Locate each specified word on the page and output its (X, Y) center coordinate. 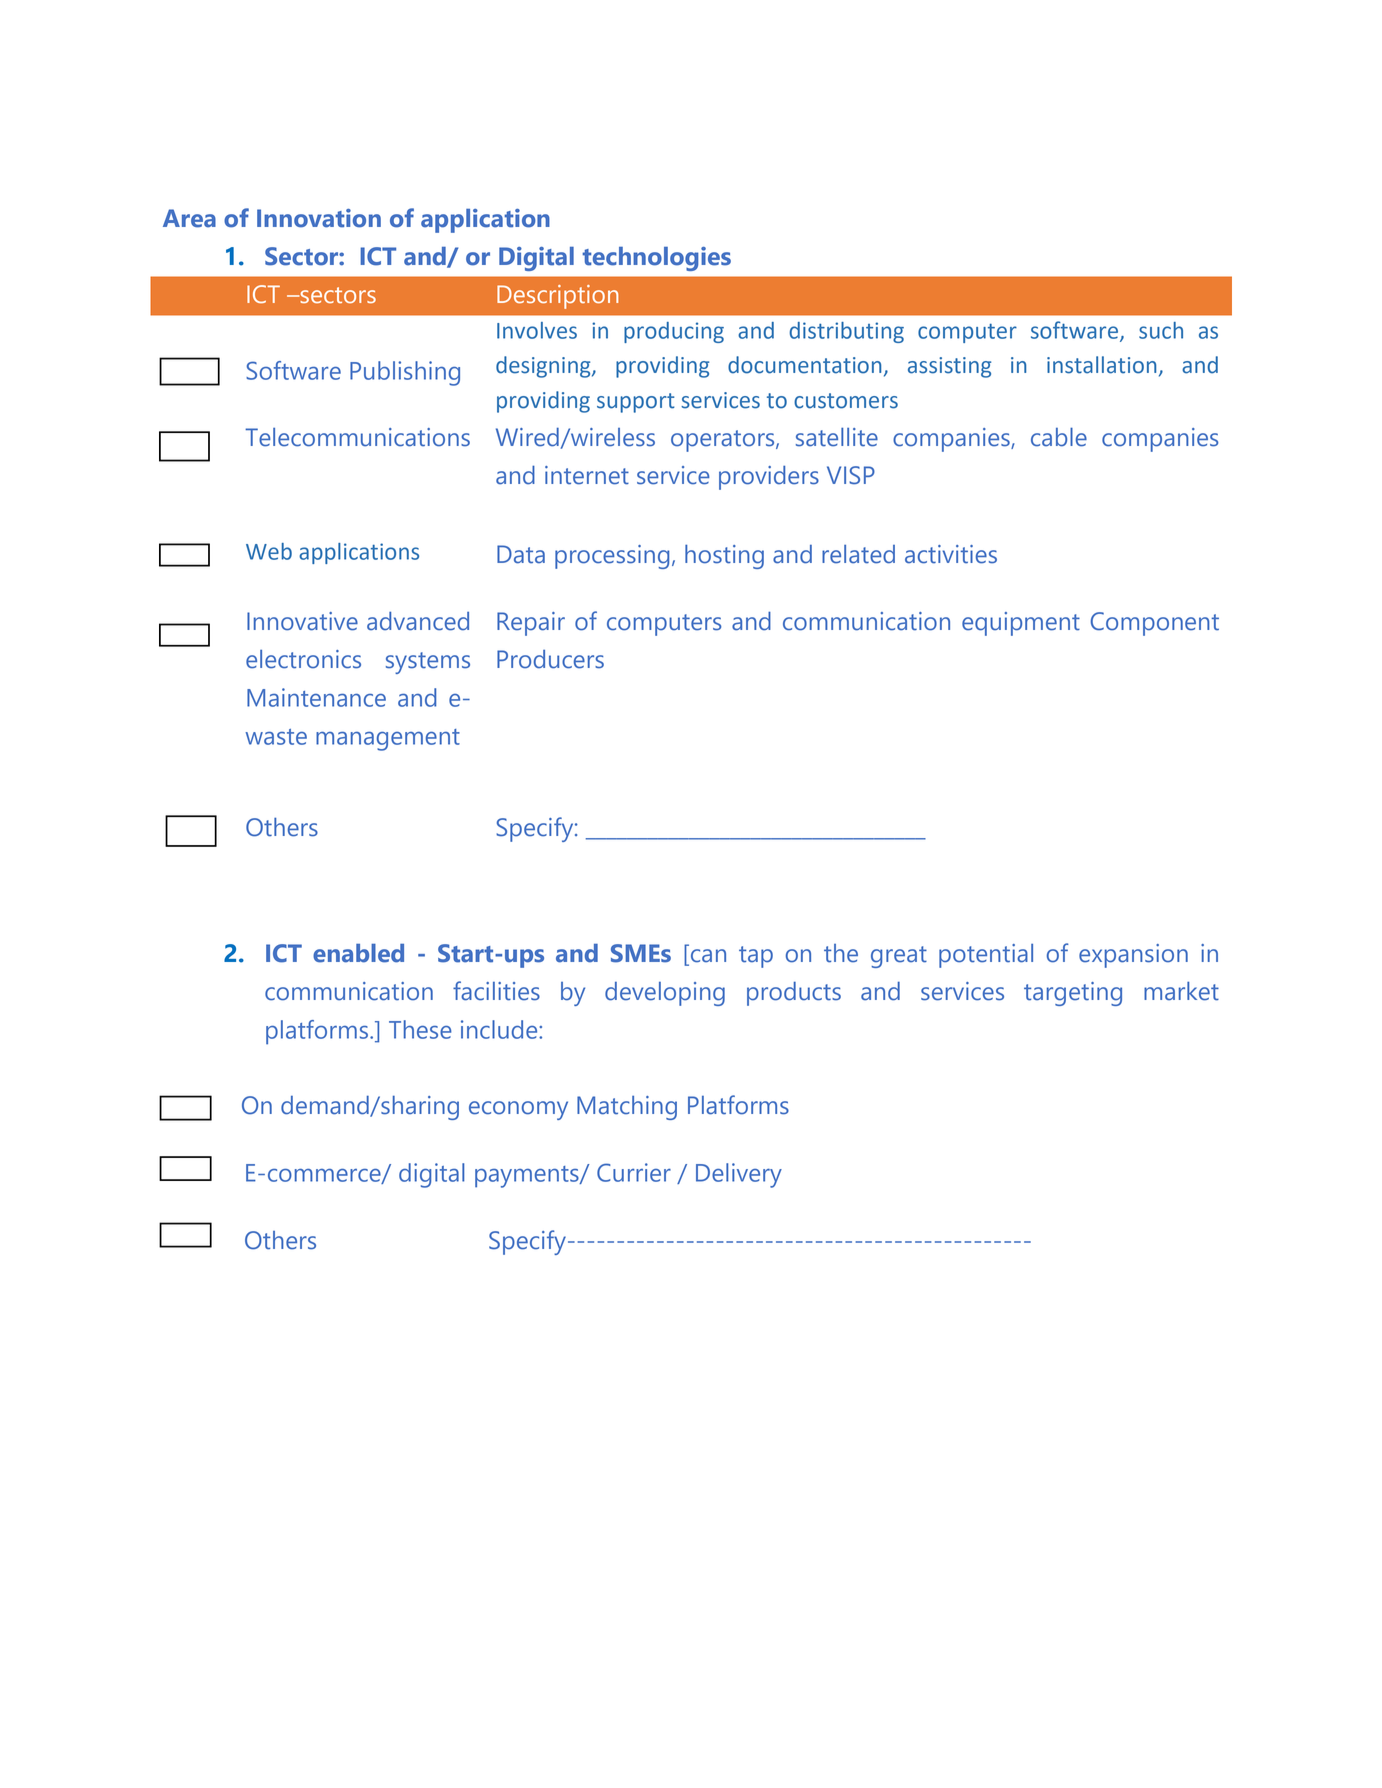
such (1161, 330)
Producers (550, 659)
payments (528, 1177)
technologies (656, 259)
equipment (1021, 624)
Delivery (739, 1175)
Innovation (319, 218)
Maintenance (316, 697)
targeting (1073, 994)
